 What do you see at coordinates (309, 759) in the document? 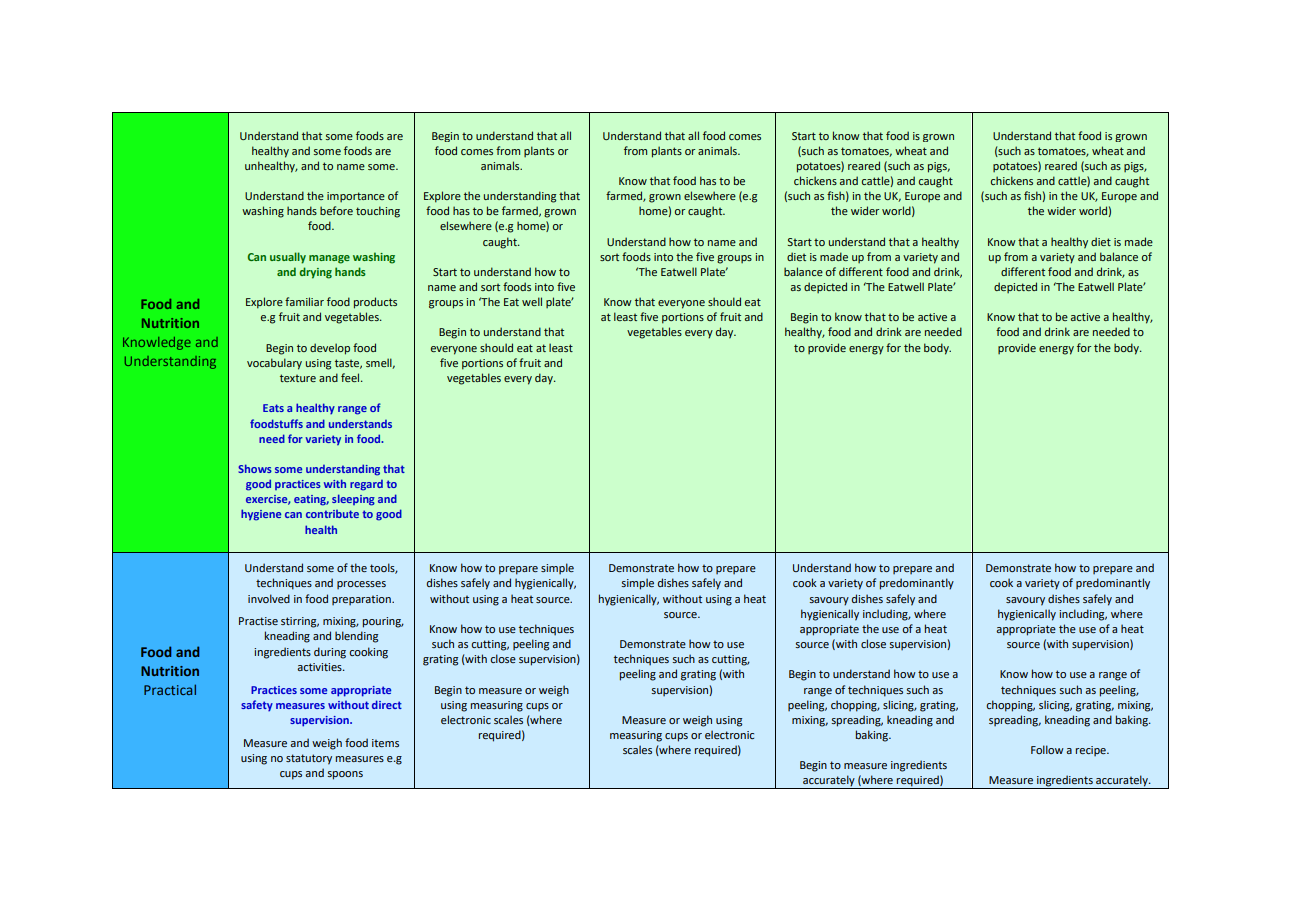
I see `statutory` at bounding box center [309, 759].
